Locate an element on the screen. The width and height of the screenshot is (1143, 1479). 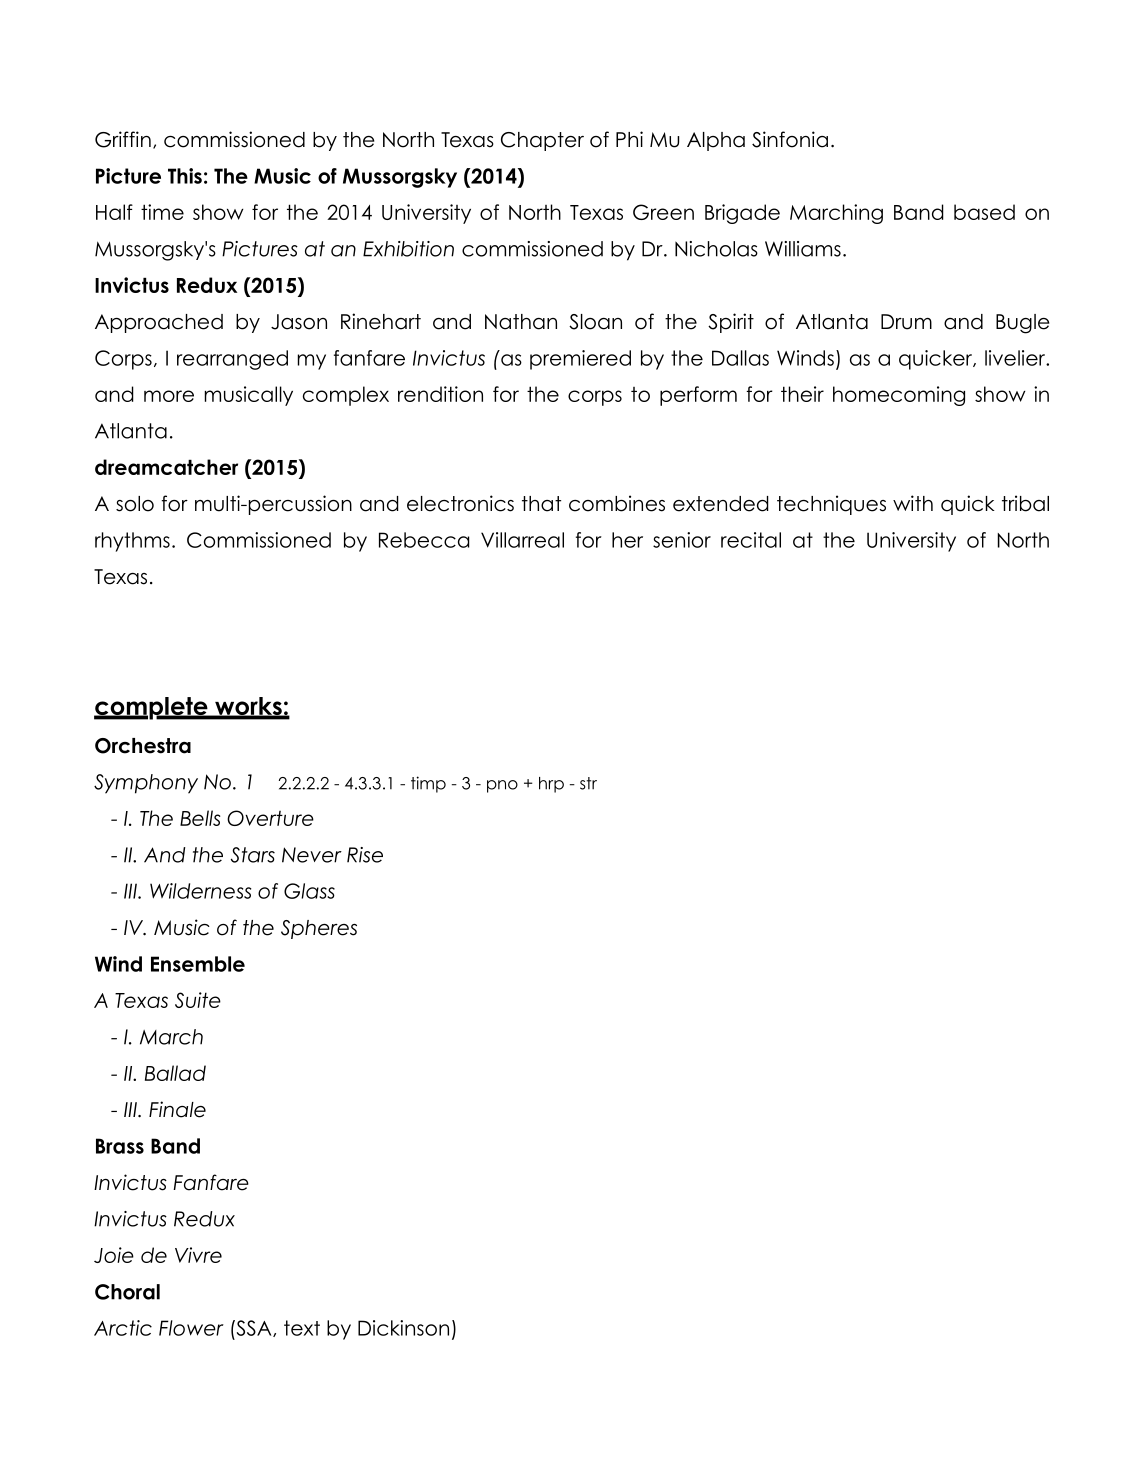
senior is located at coordinates (682, 540).
